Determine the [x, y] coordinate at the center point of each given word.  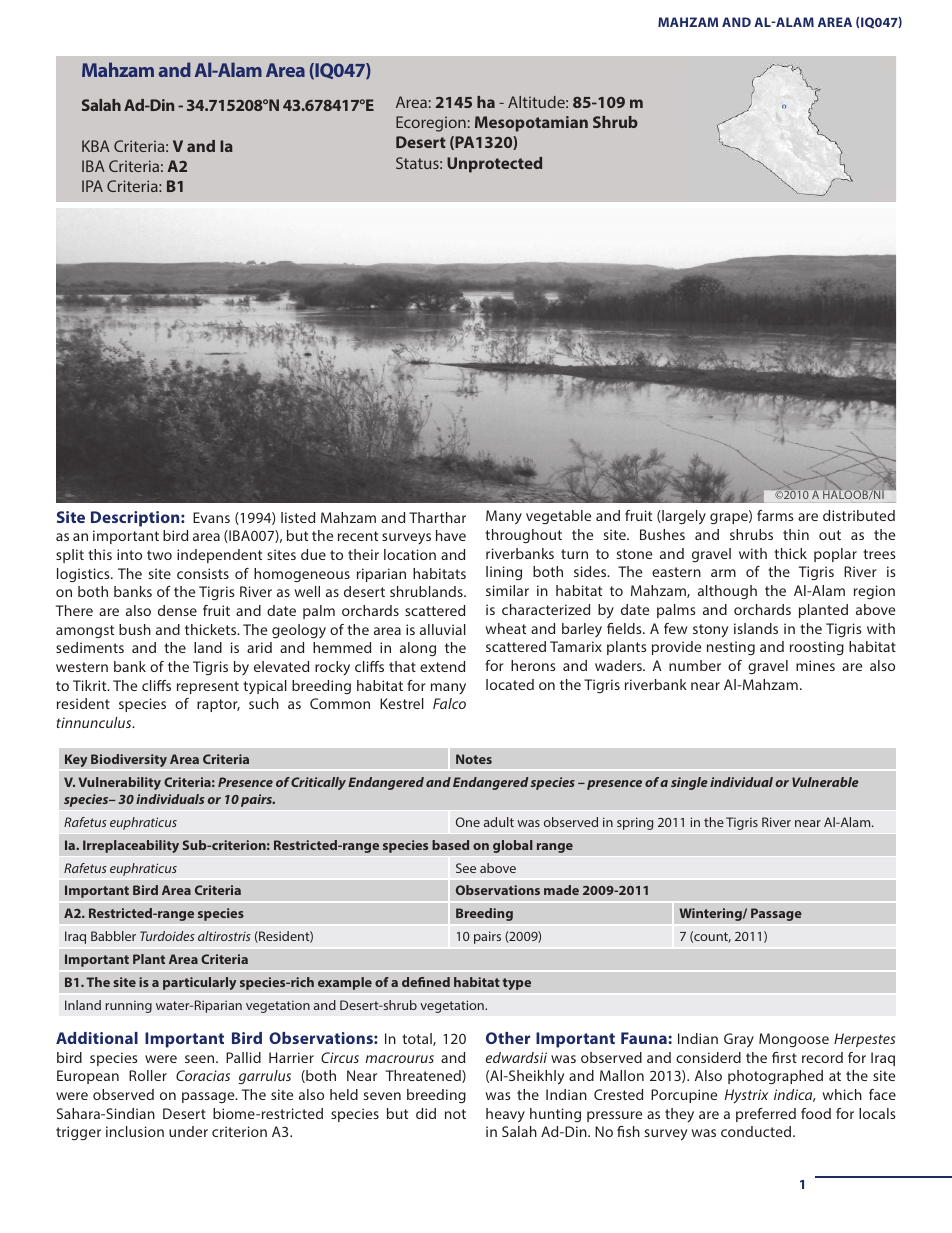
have [451, 535]
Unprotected [494, 165]
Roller [148, 1075]
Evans [211, 517]
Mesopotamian [531, 124]
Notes [474, 759]
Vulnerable [825, 782]
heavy [505, 1115]
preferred [766, 1115]
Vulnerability [119, 783]
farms [775, 515]
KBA [96, 146]
